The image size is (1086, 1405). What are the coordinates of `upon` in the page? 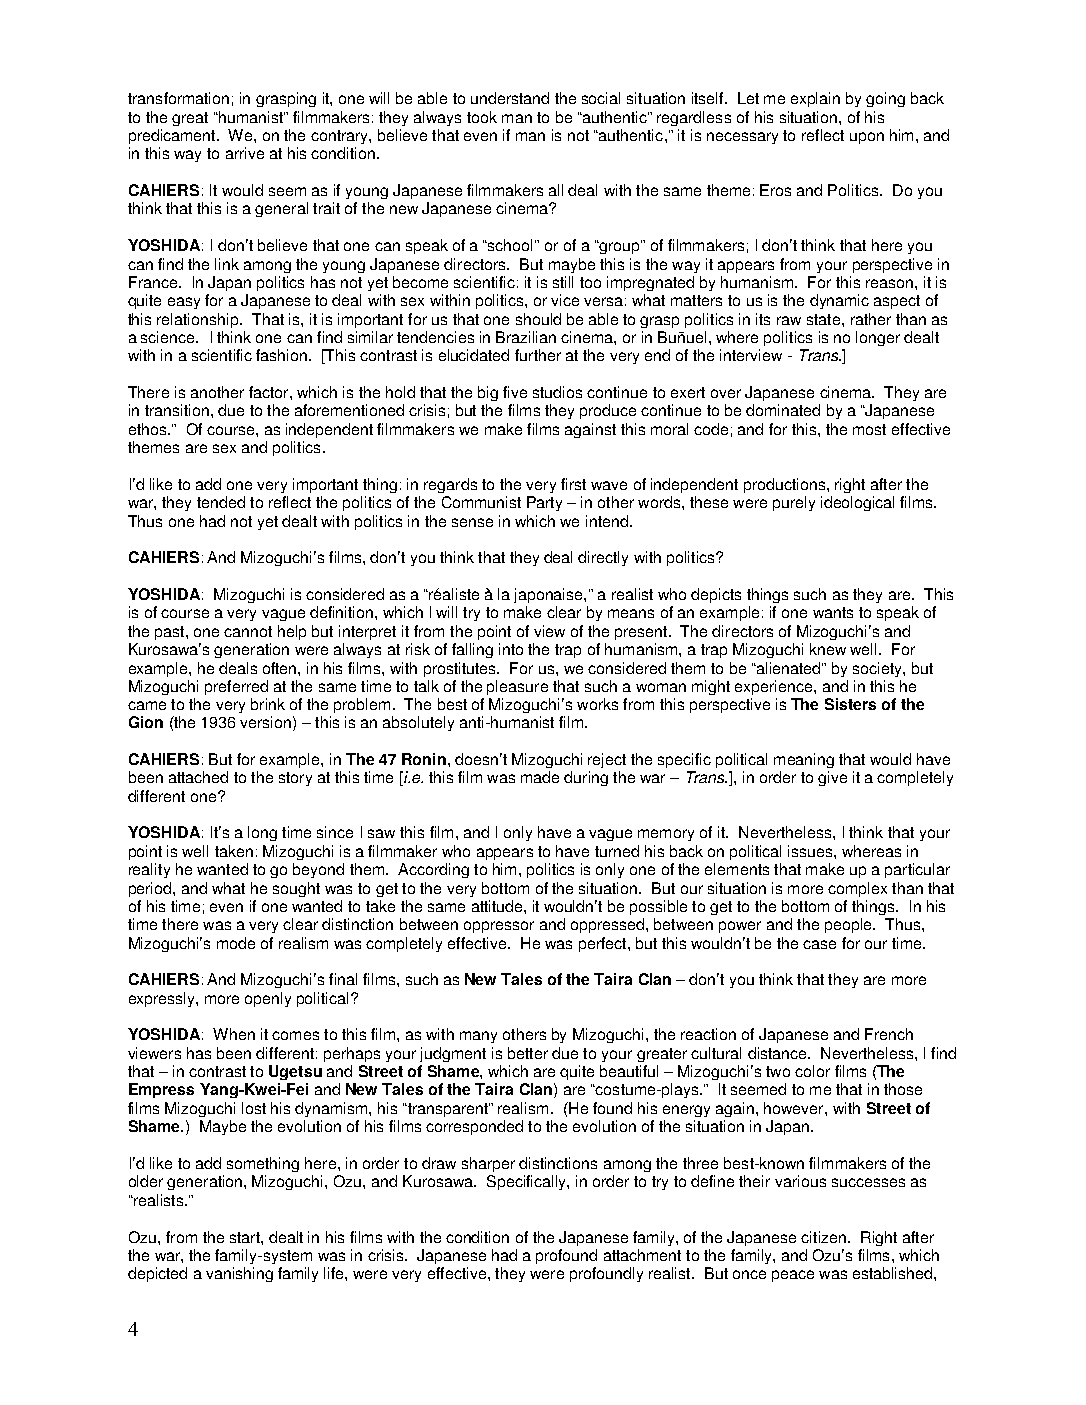 It's located at (867, 138).
